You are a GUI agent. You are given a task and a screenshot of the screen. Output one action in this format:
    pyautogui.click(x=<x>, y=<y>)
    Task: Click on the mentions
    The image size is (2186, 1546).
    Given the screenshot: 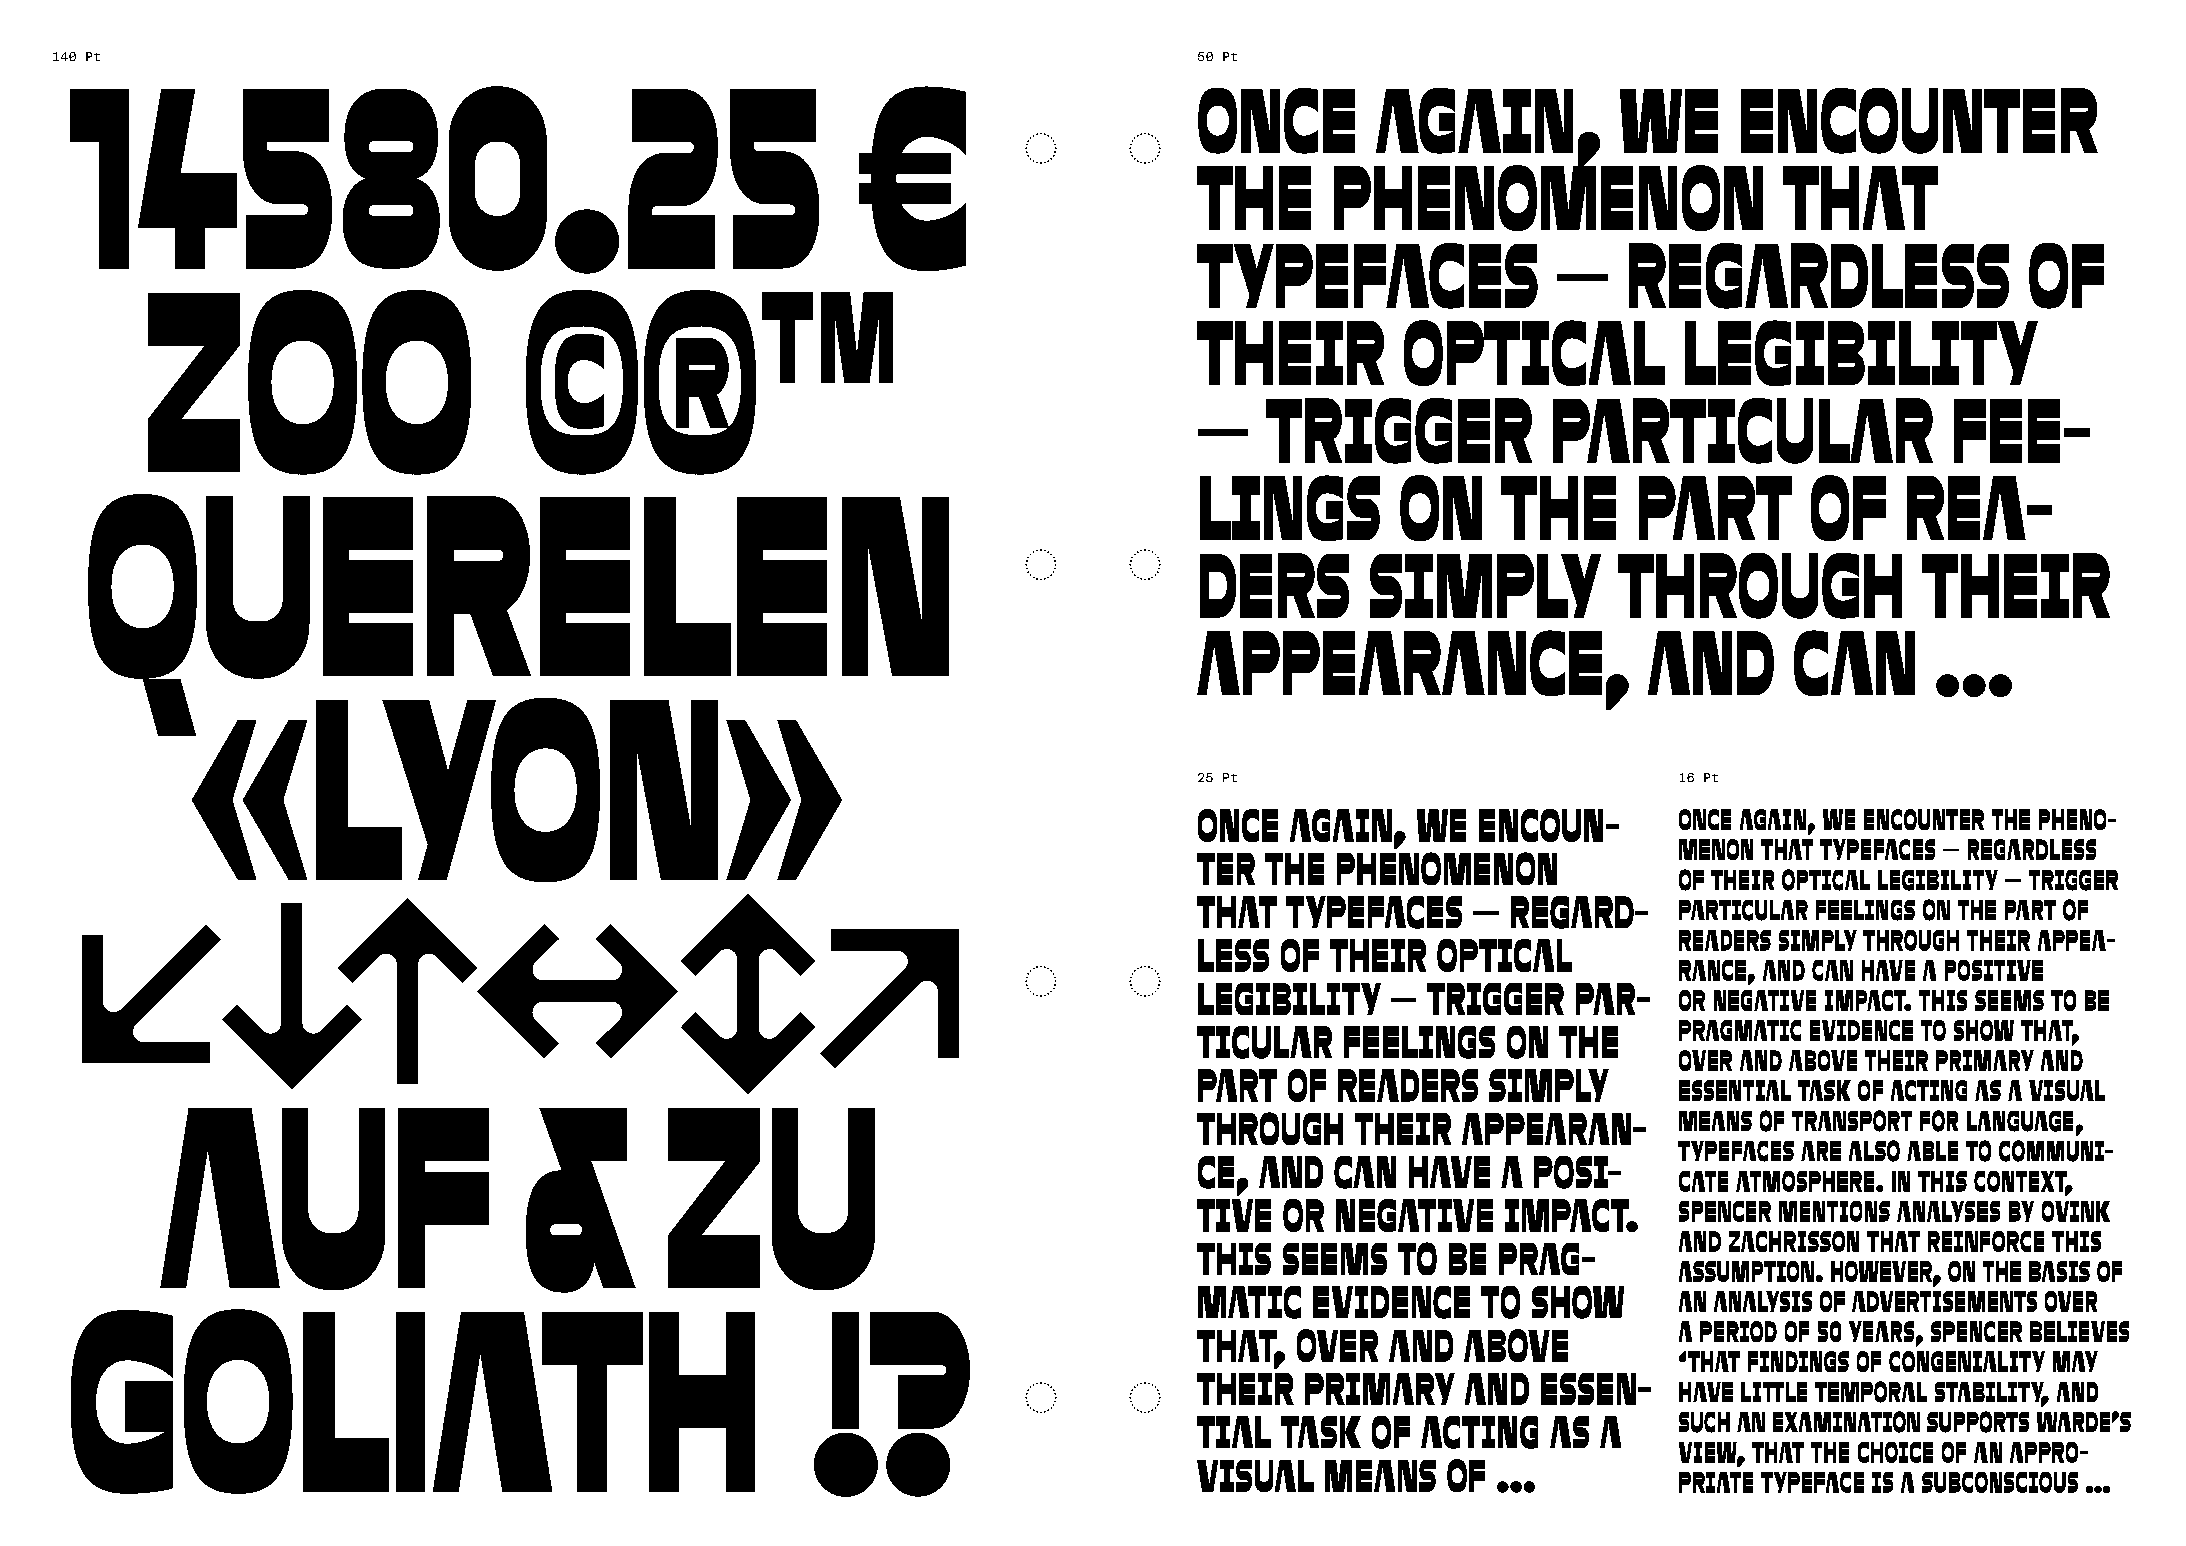 What is the action you would take?
    pyautogui.click(x=1834, y=1211)
